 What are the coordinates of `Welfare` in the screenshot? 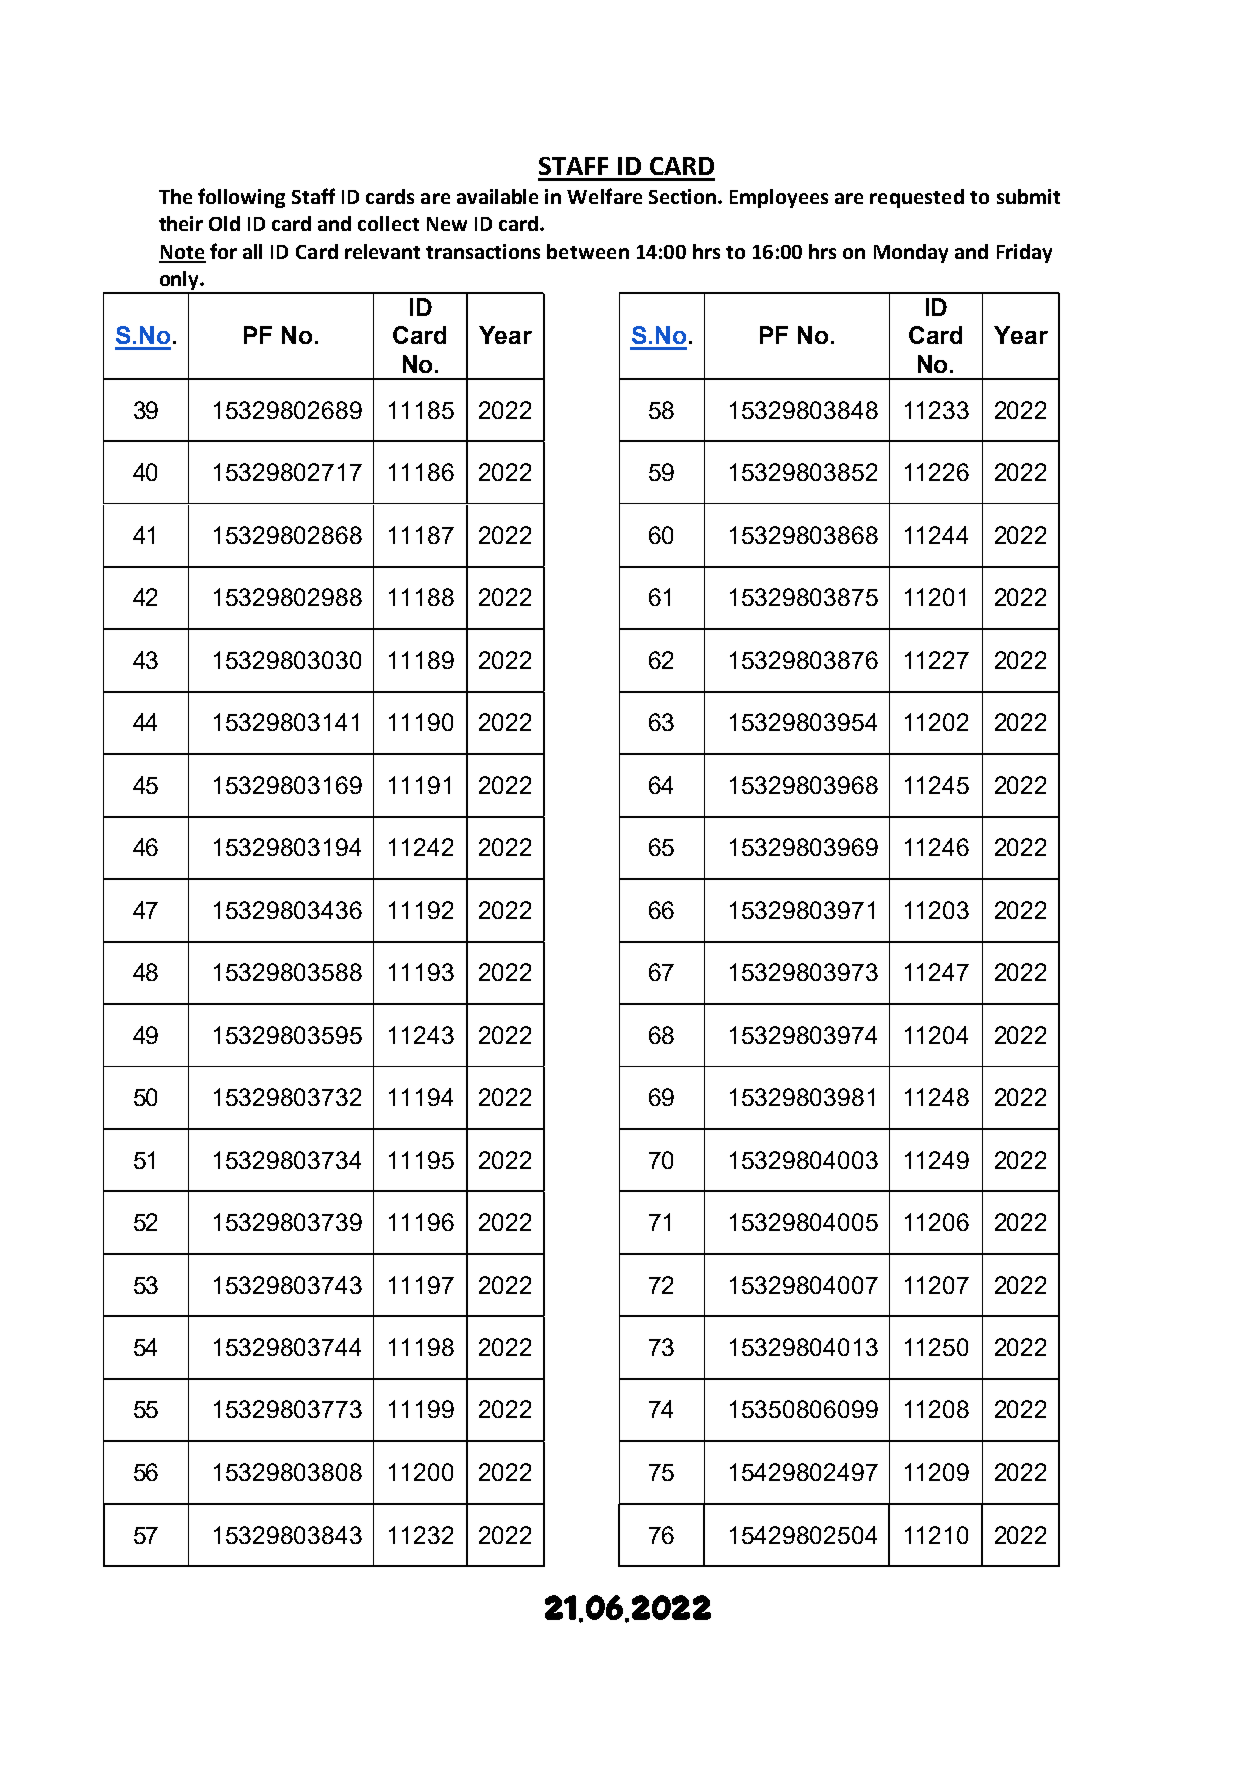 It's located at (604, 196).
